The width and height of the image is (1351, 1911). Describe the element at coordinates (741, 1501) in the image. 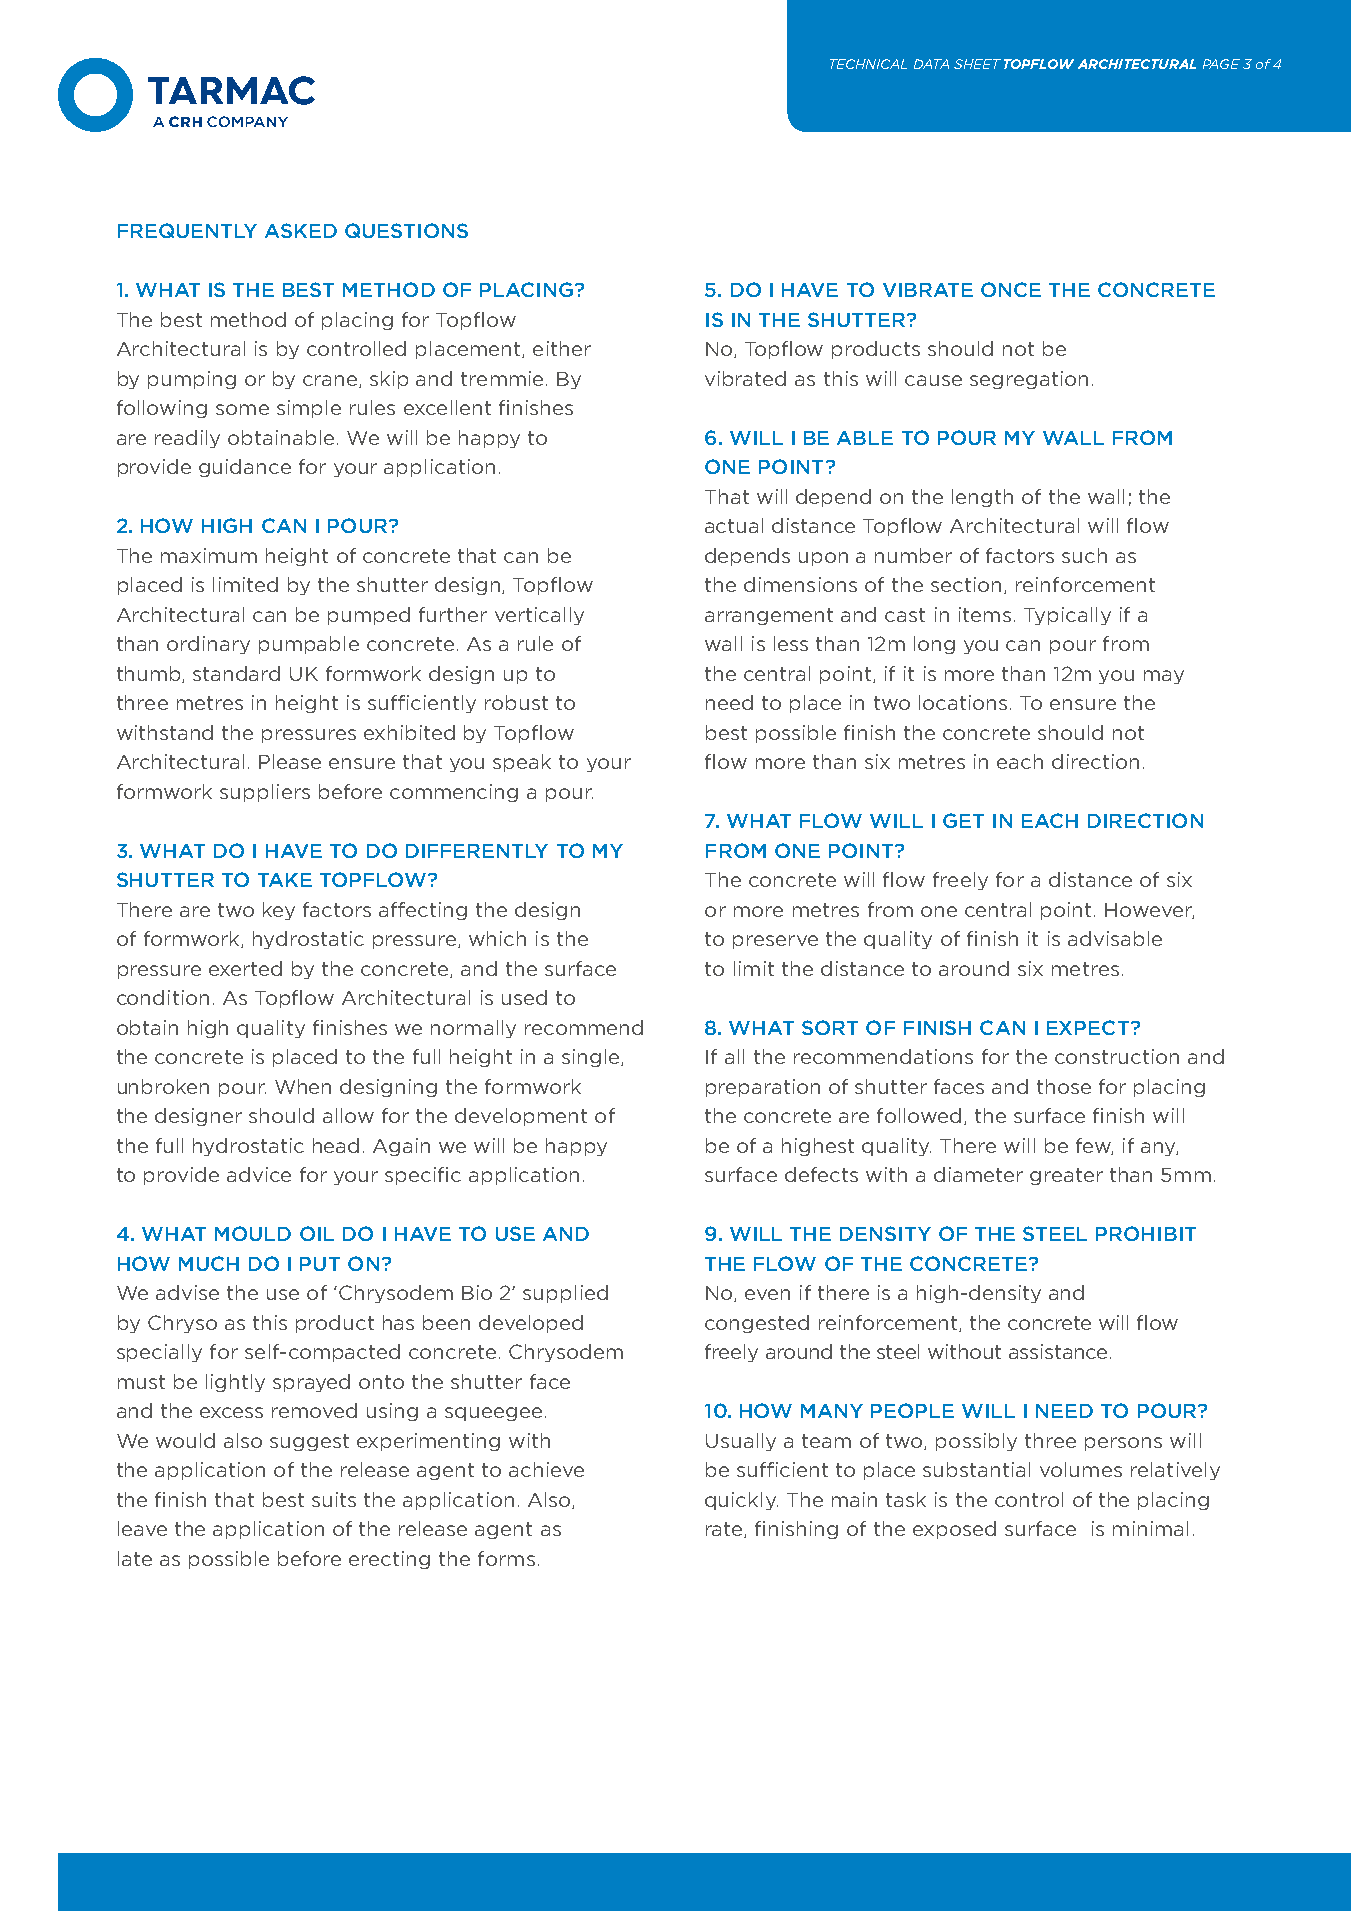

I see `quickly` at that location.
